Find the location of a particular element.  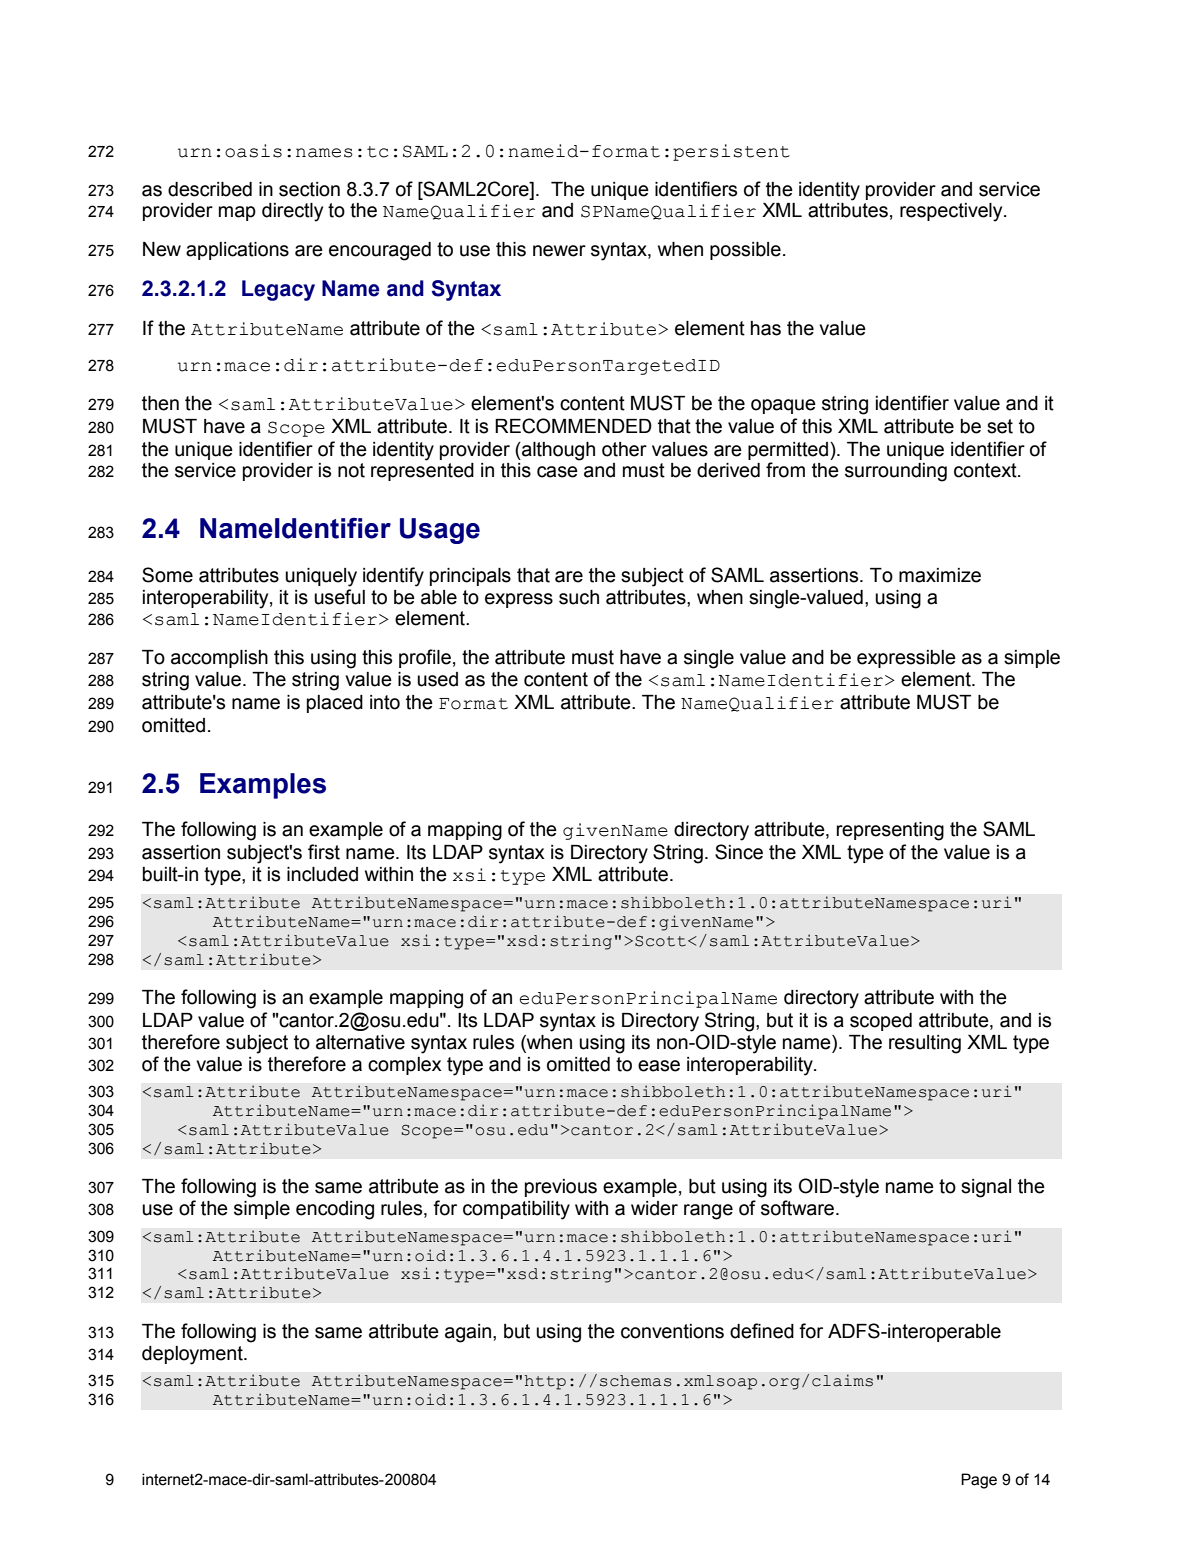

alternative is located at coordinates (360, 1042).
